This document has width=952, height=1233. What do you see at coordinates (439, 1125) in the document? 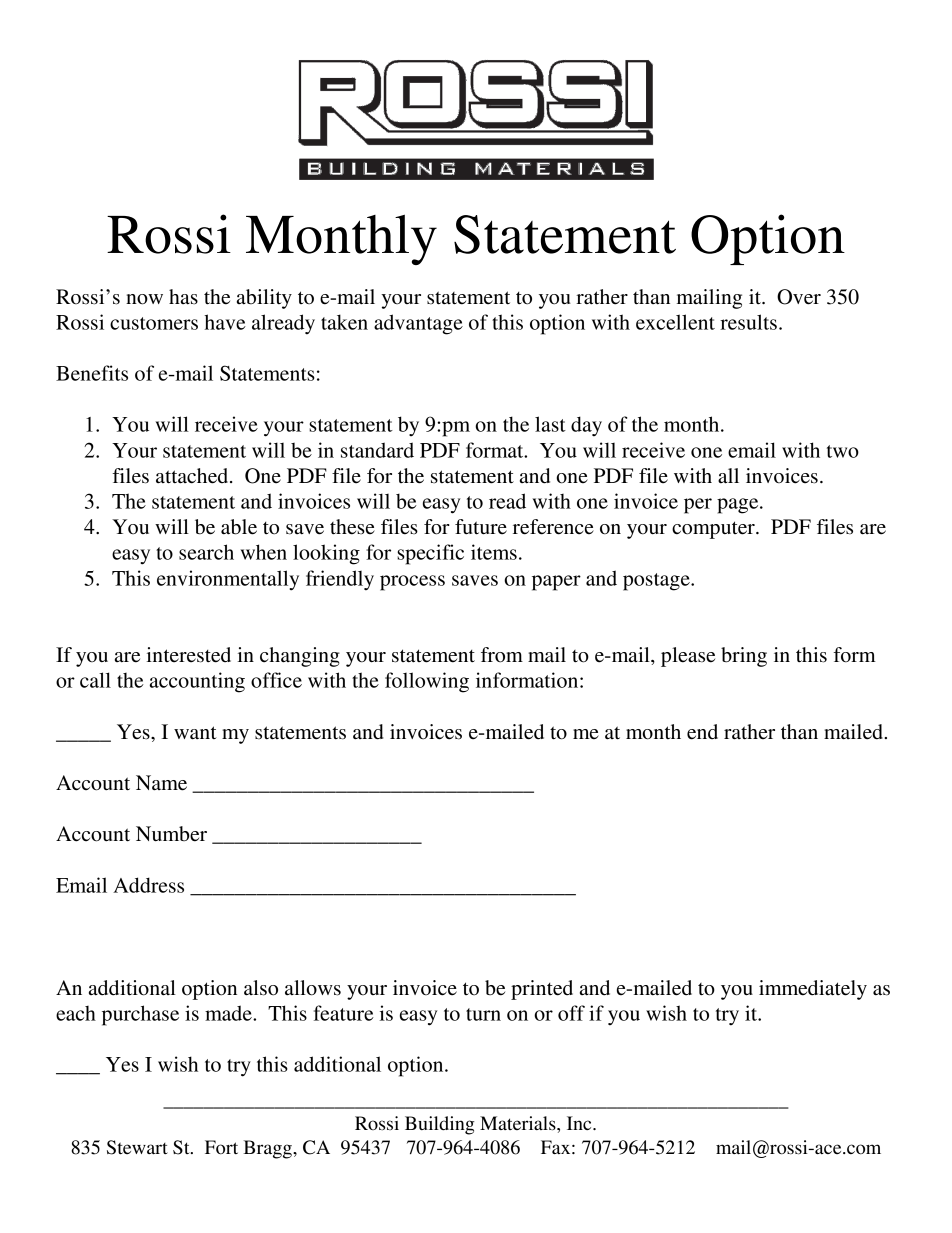
I see `Building` at bounding box center [439, 1125].
